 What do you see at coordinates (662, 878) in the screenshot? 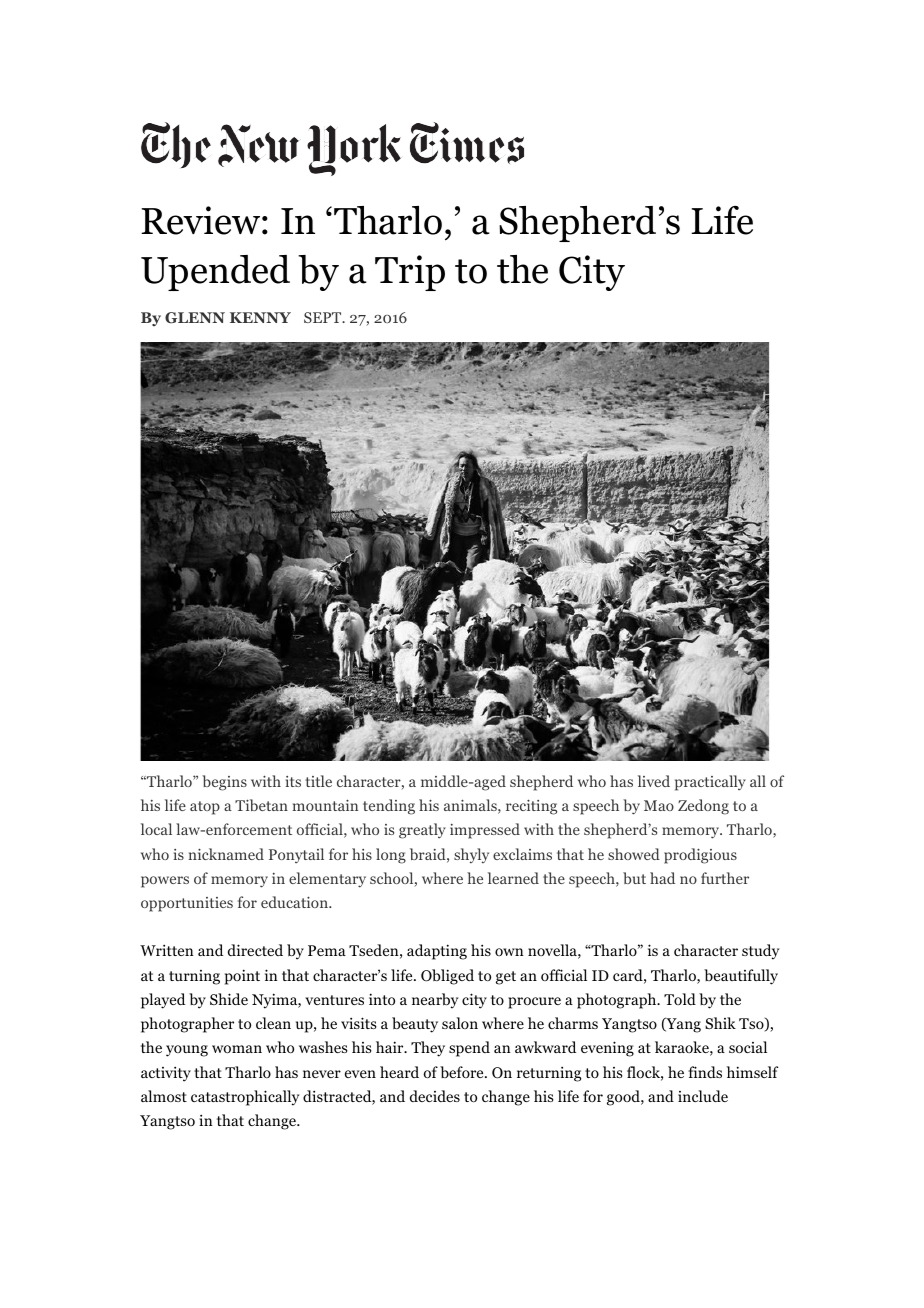
I see `had` at bounding box center [662, 878].
